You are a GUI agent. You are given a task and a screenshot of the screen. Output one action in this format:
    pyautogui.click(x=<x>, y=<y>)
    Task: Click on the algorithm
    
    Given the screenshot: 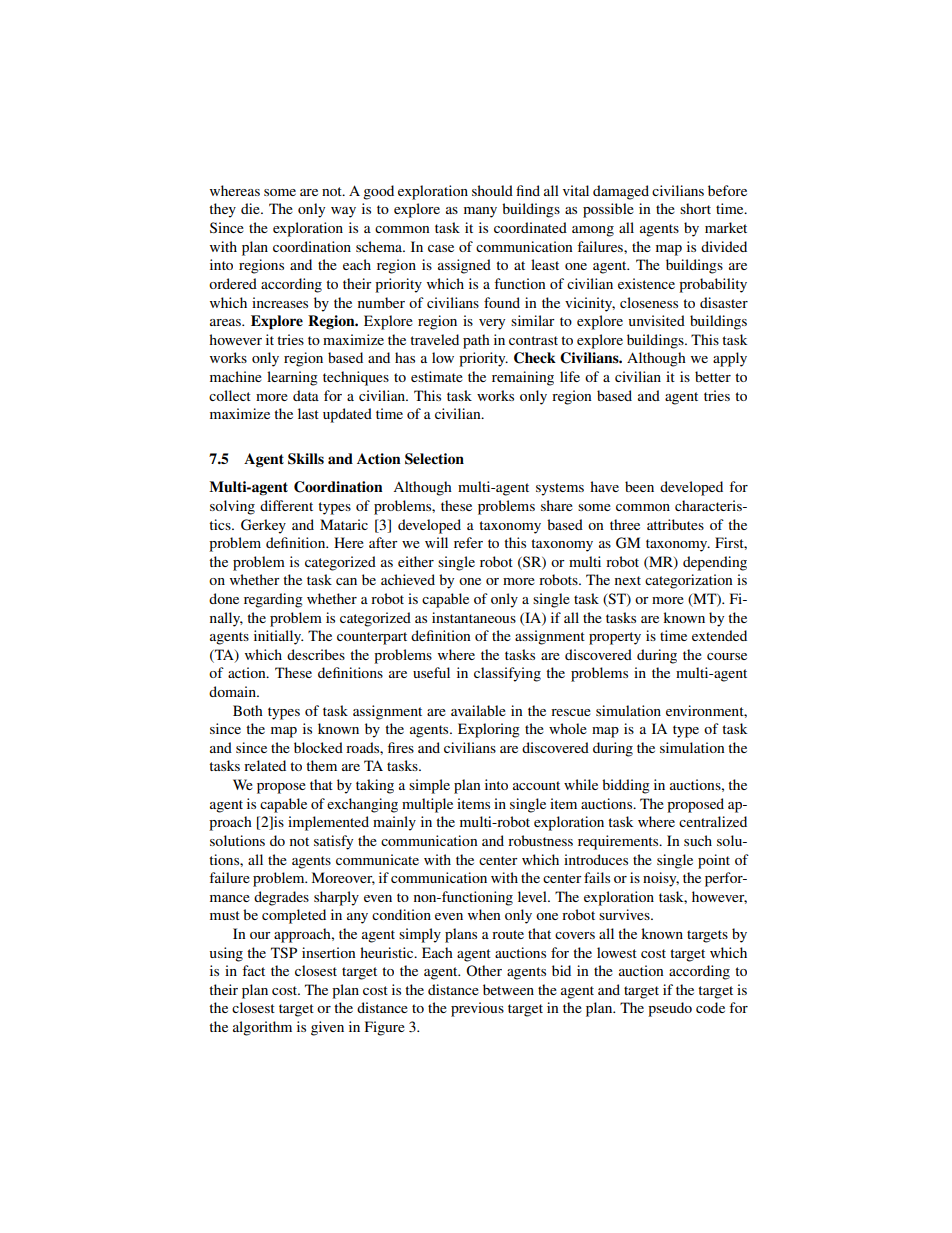 What is the action you would take?
    pyautogui.click(x=262, y=1028)
